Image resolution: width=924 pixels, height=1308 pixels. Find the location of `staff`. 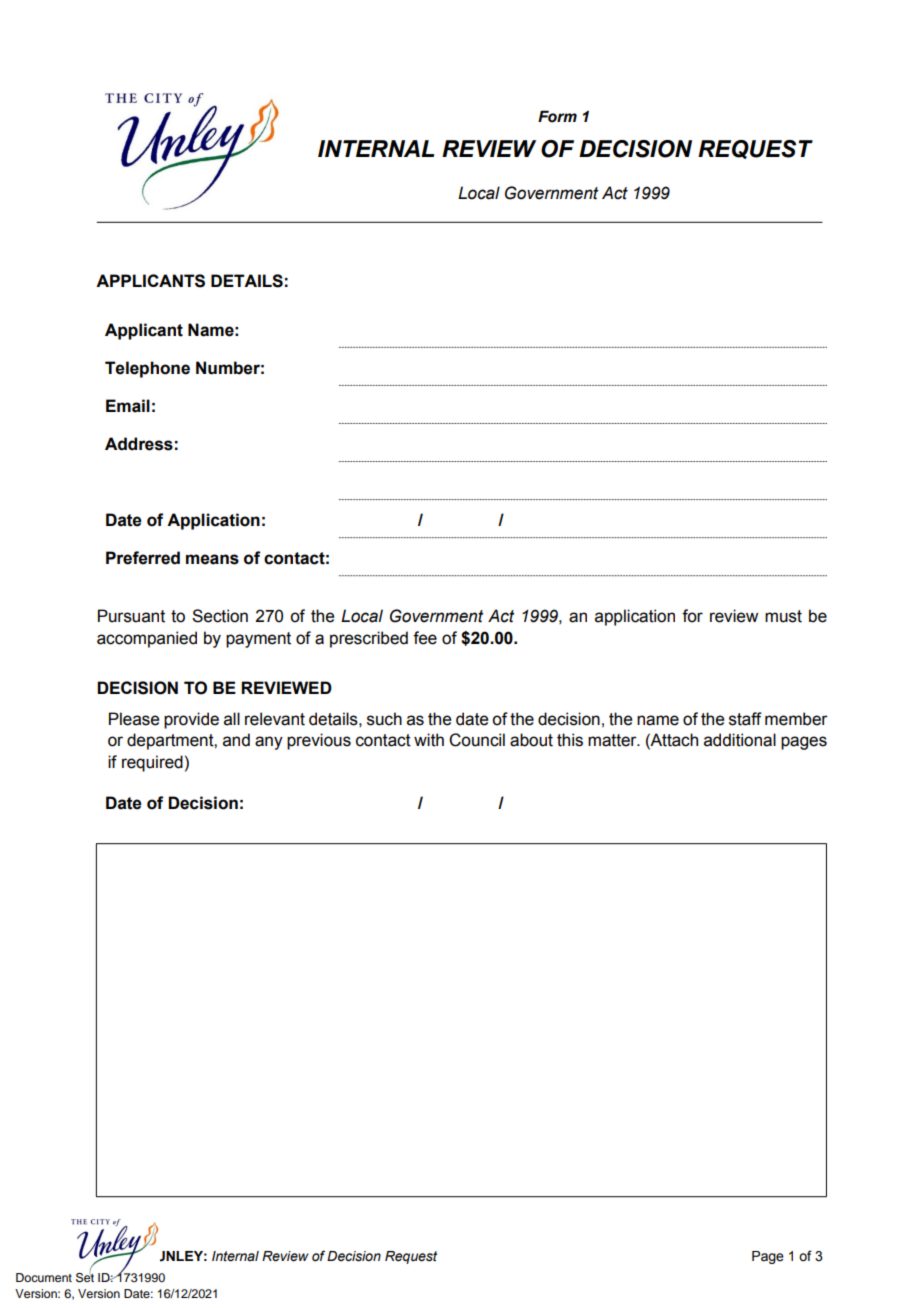

staff is located at coordinates (745, 719).
